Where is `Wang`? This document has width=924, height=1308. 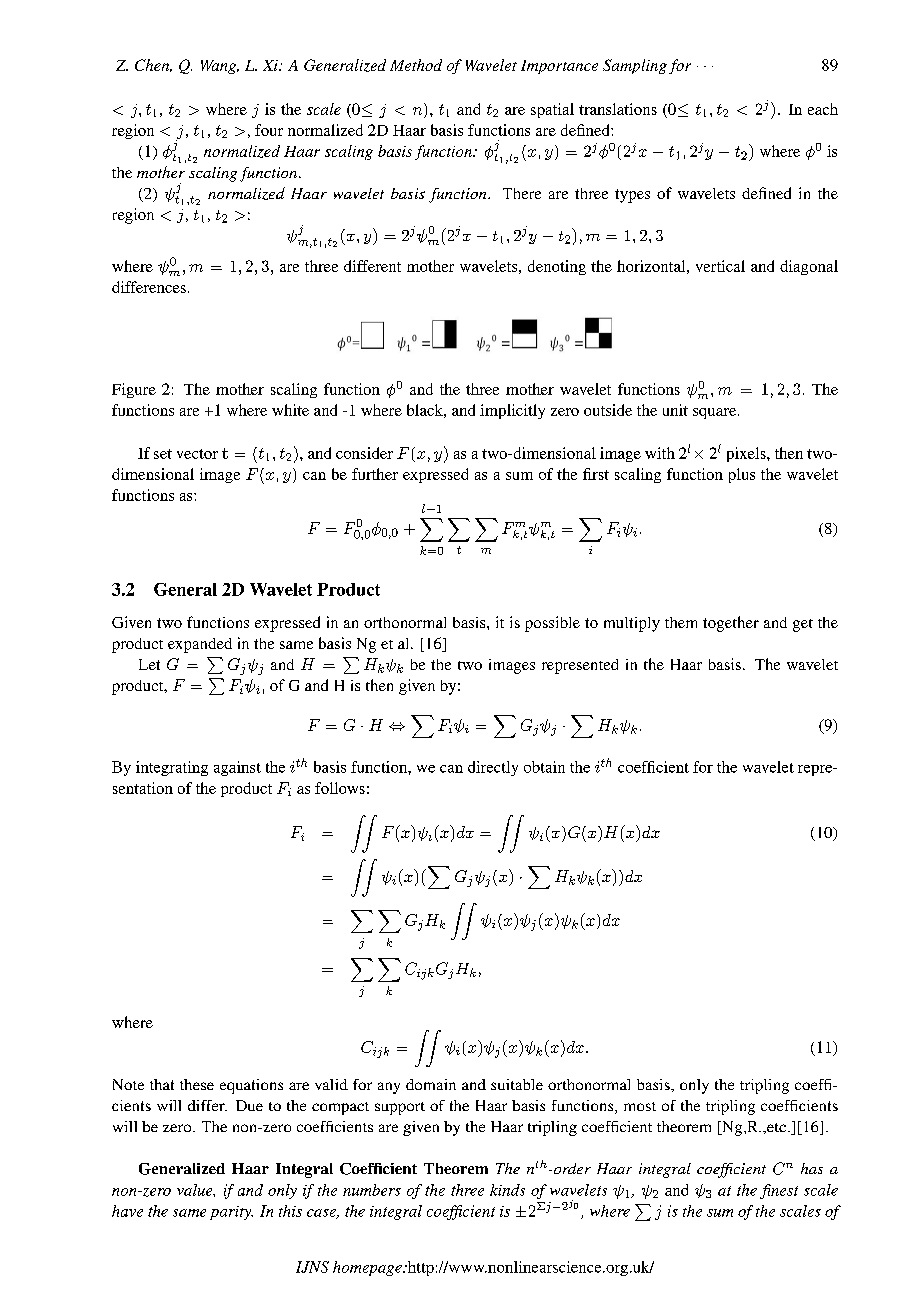
Wang is located at coordinates (220, 67).
